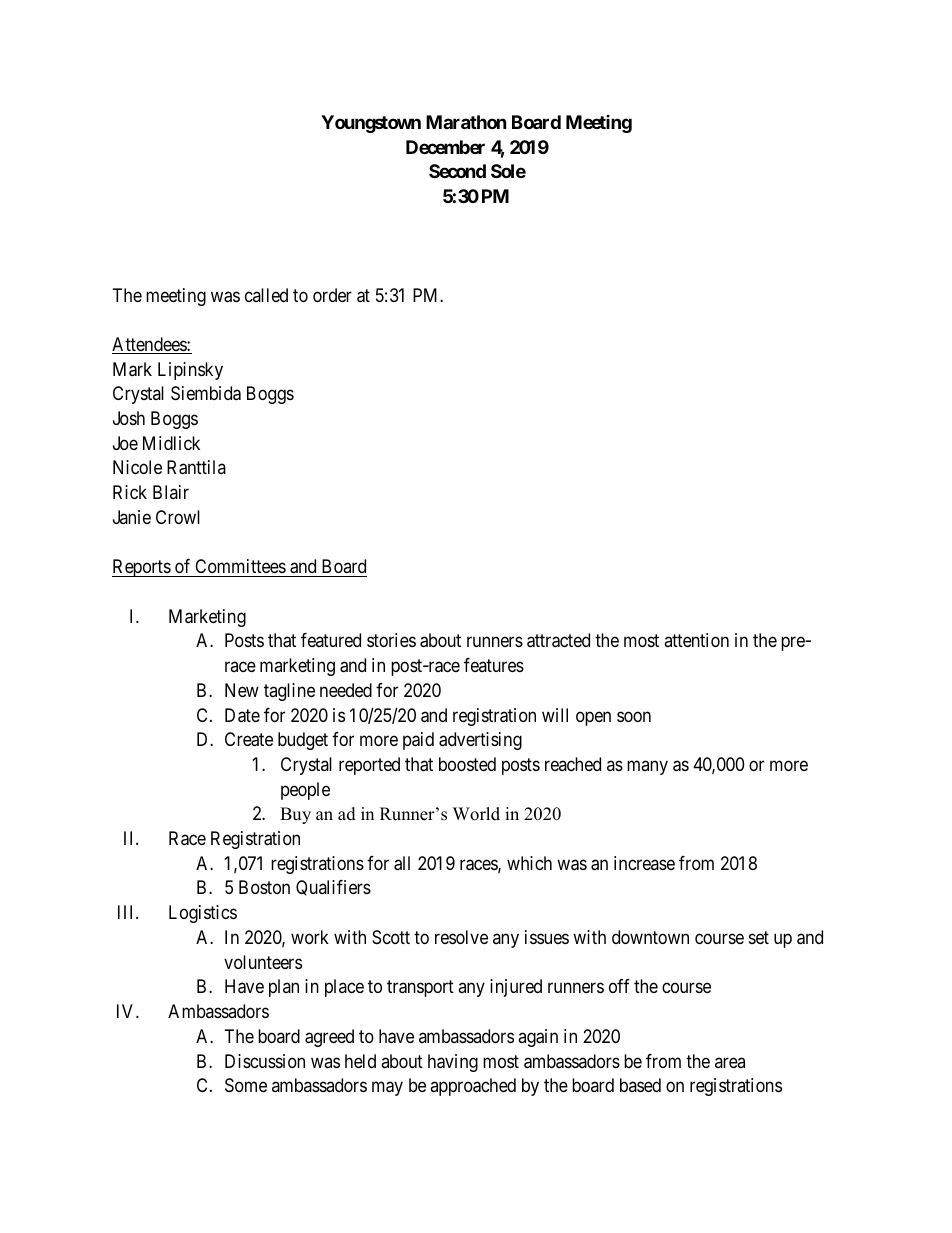 The height and width of the screenshot is (1233, 952). What do you see at coordinates (696, 640) in the screenshot?
I see `attention` at bounding box center [696, 640].
